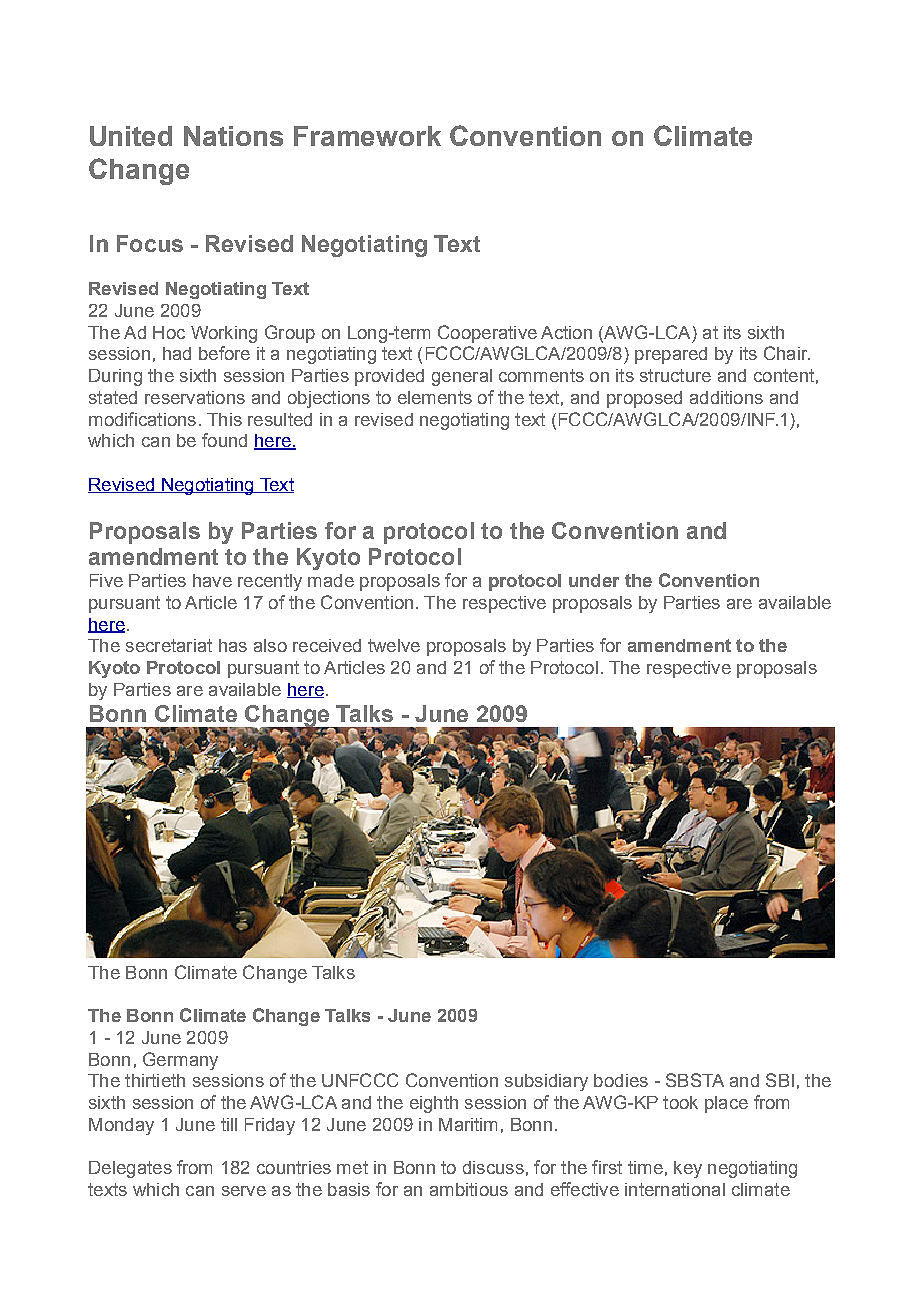 This page has height=1308, width=924. Describe the element at coordinates (367, 136) in the page. I see `Framework` at that location.
